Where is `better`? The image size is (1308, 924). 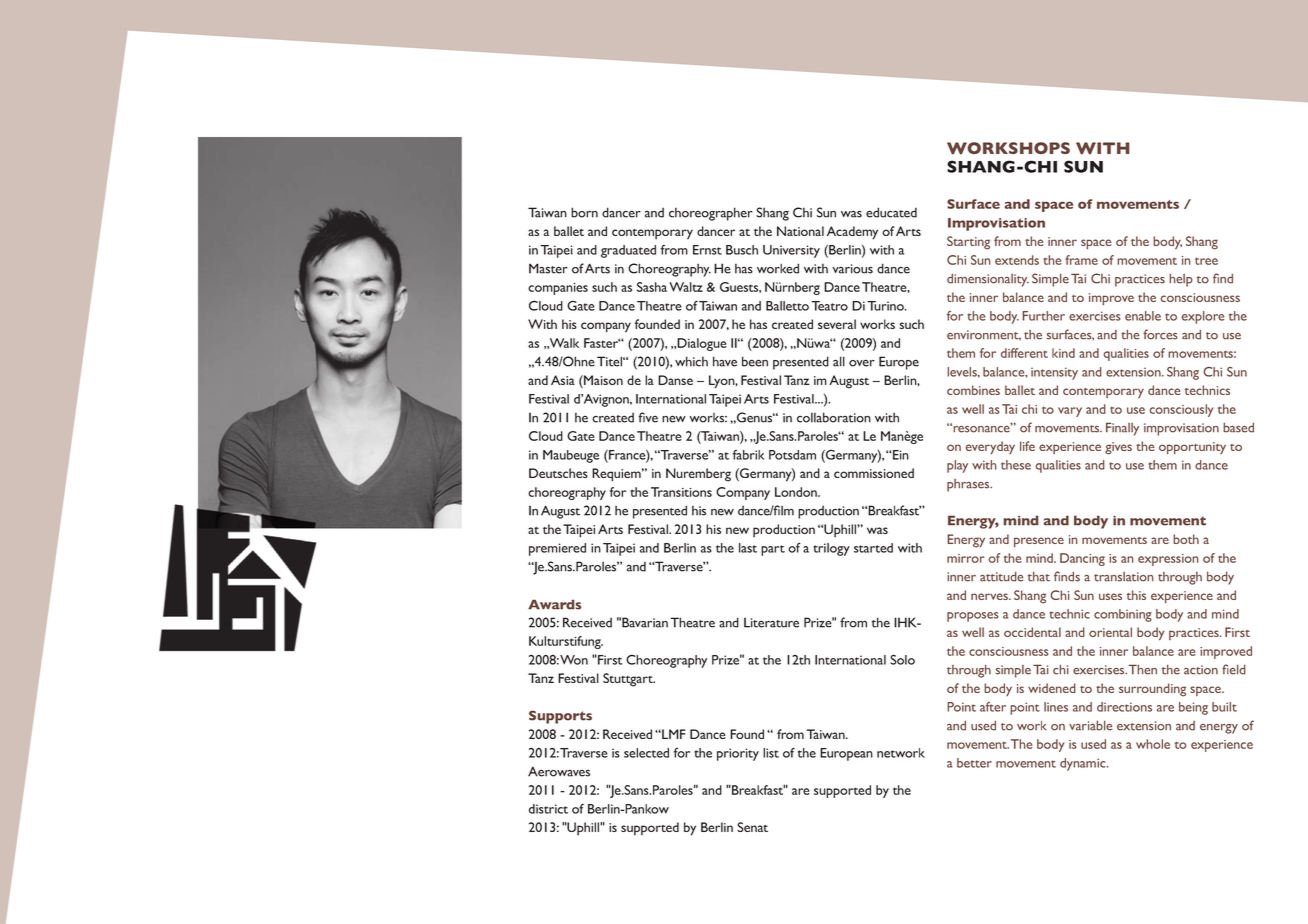
better is located at coordinates (974, 763).
